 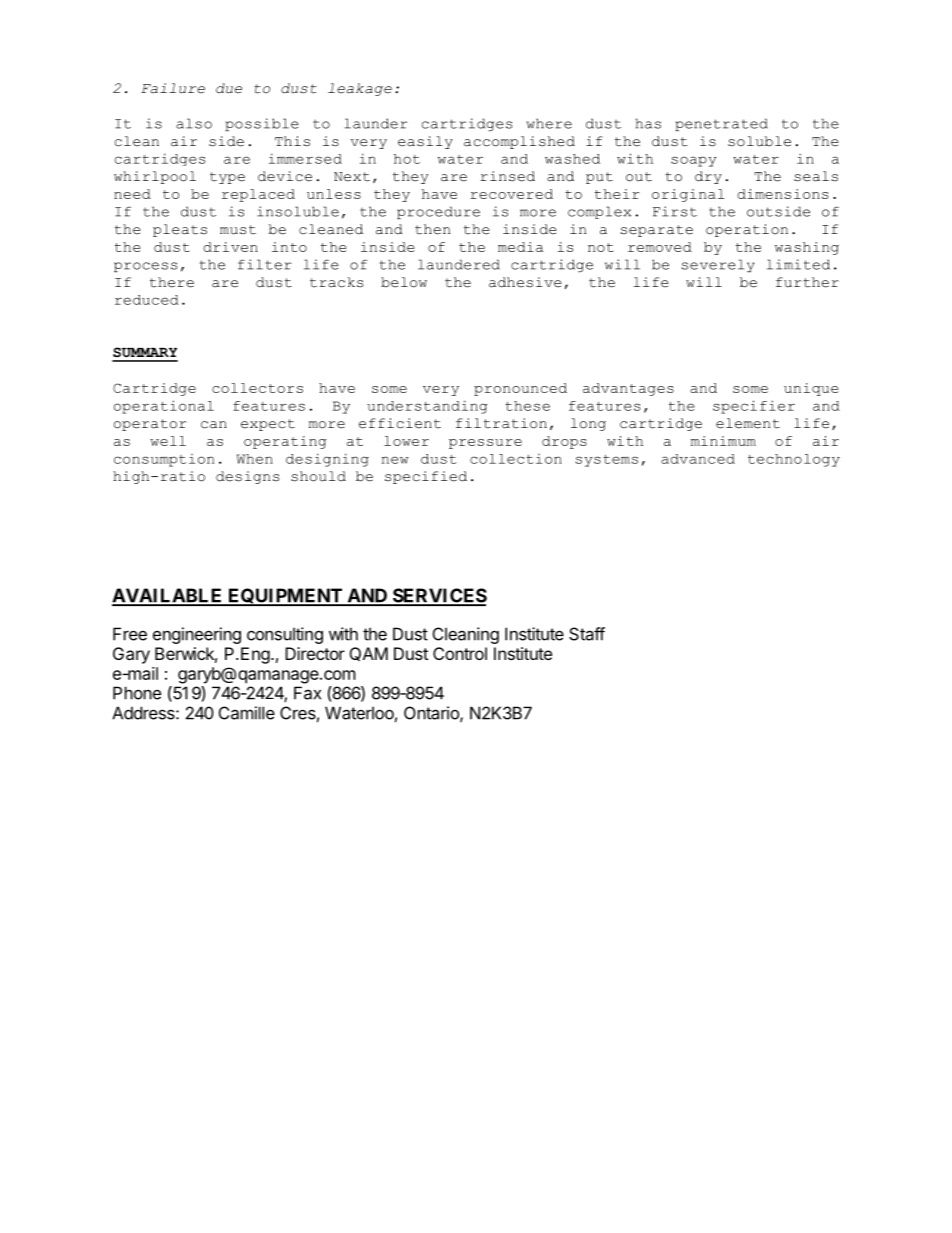 What do you see at coordinates (238, 230) in the screenshot?
I see `must` at bounding box center [238, 230].
